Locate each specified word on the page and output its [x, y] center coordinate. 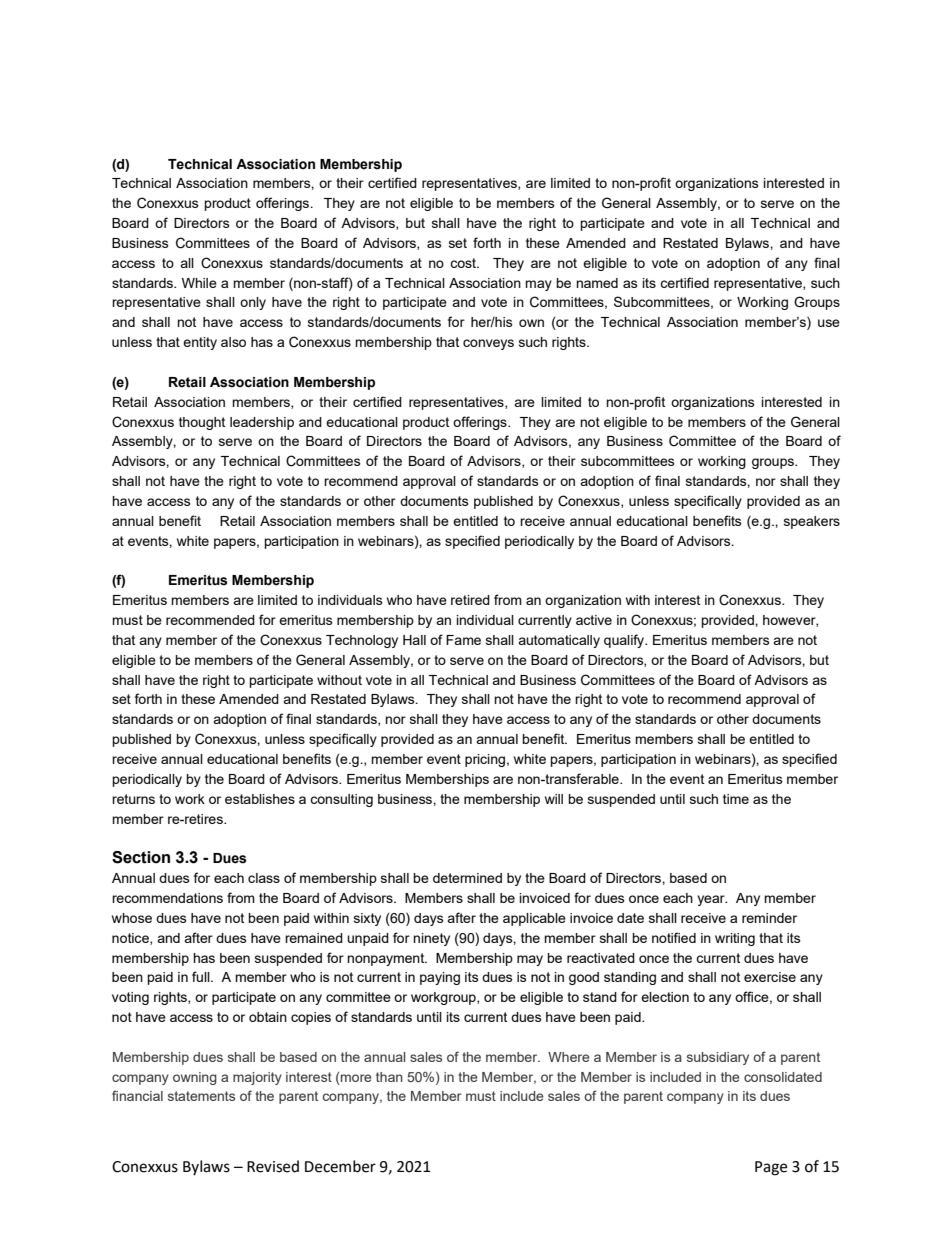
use [829, 323]
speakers [812, 522]
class [264, 878]
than [389, 1077]
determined [467, 878]
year [712, 900]
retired [470, 600]
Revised [273, 1166]
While [199, 283]
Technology [362, 641]
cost [464, 263]
